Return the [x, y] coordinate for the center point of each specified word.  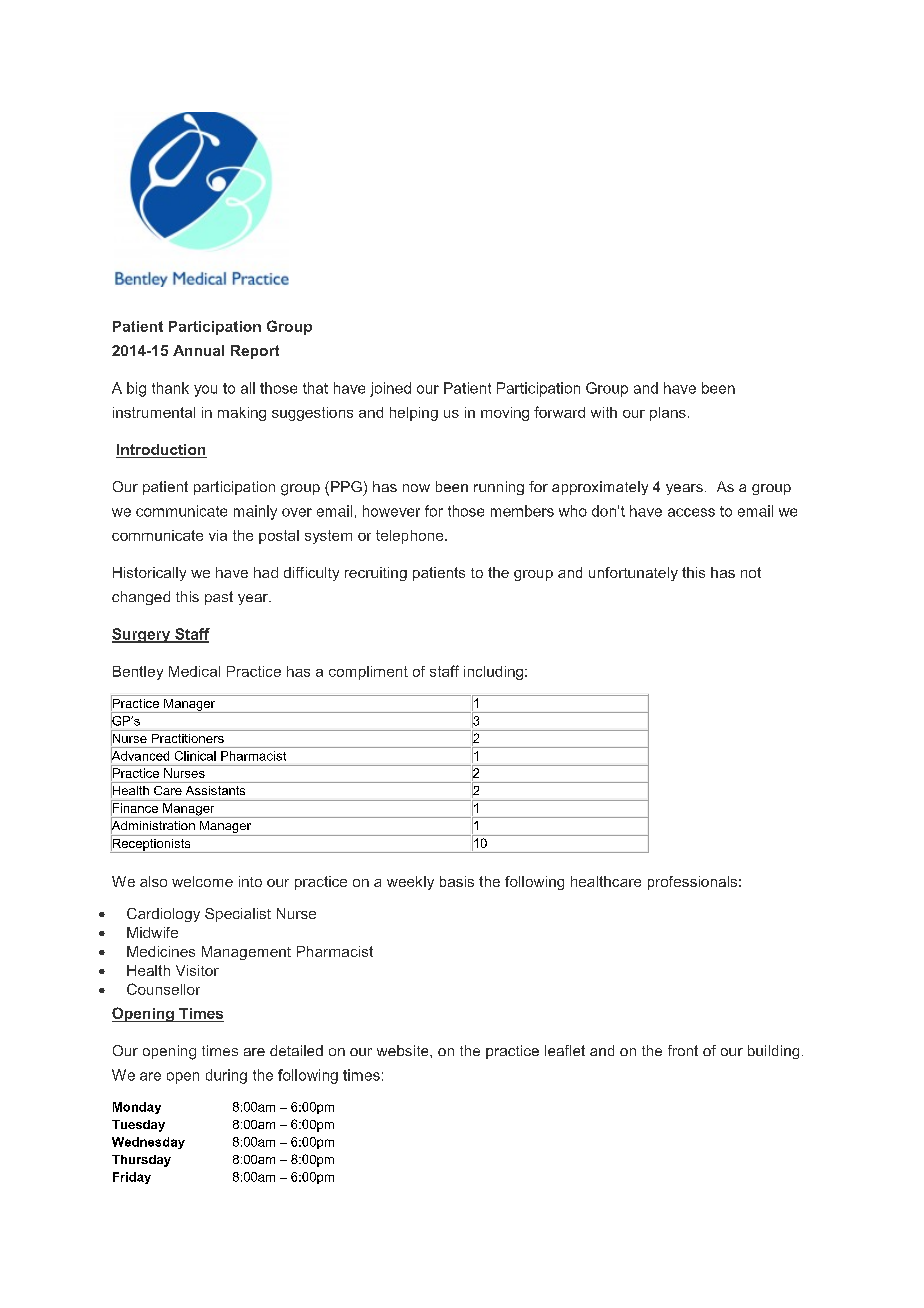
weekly [410, 883]
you [205, 391]
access [691, 512]
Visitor [197, 970]
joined [390, 389]
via [218, 535]
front [683, 1050]
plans [668, 414]
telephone [411, 537]
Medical [194, 671]
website [404, 1050]
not [751, 572]
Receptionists [151, 844]
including [493, 673]
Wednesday [148, 1143]
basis [457, 881]
